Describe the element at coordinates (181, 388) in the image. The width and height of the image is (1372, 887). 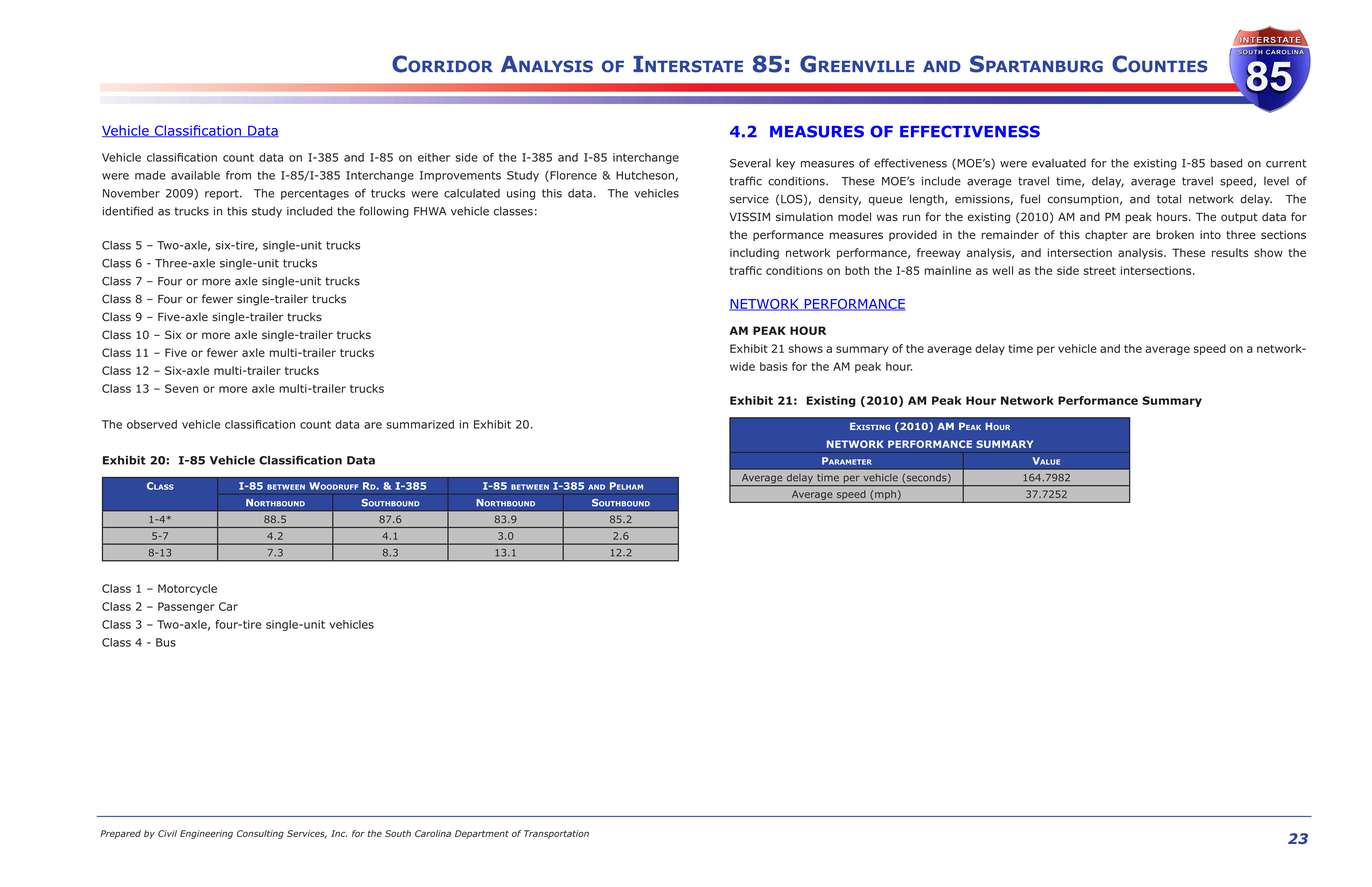
I see `Seven` at that location.
